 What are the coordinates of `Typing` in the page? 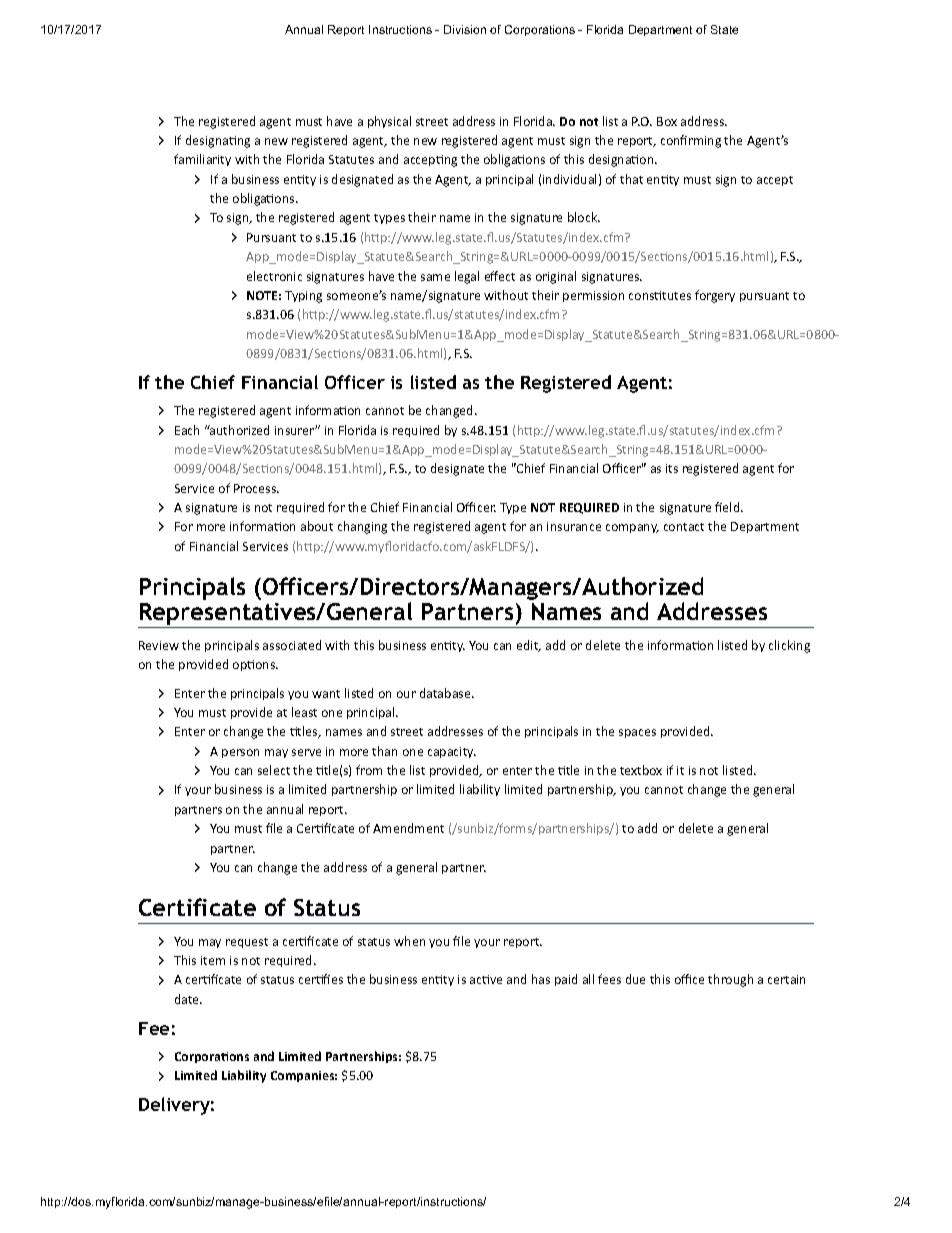 It's located at (303, 297).
